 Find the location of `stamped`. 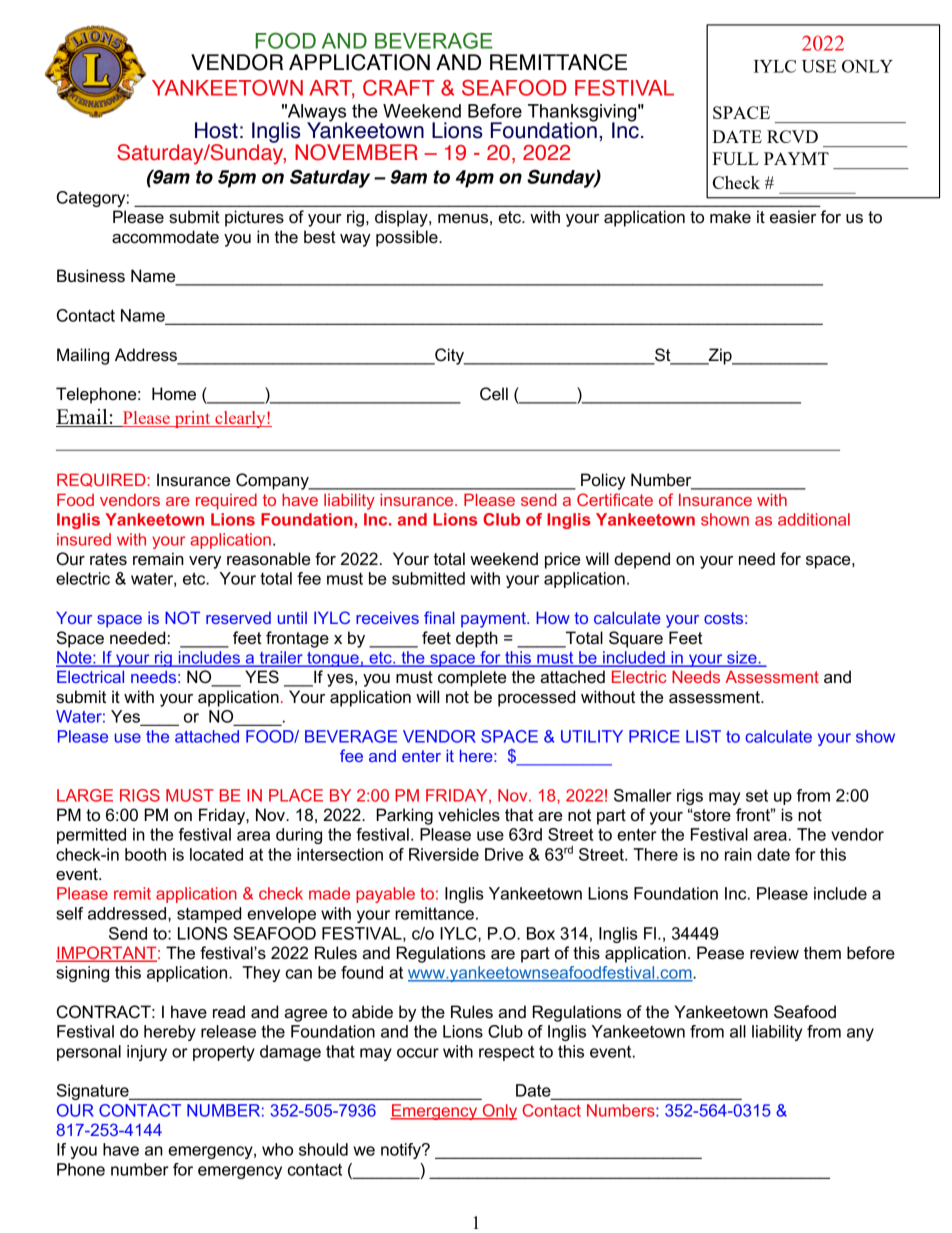

stamped is located at coordinates (209, 915).
